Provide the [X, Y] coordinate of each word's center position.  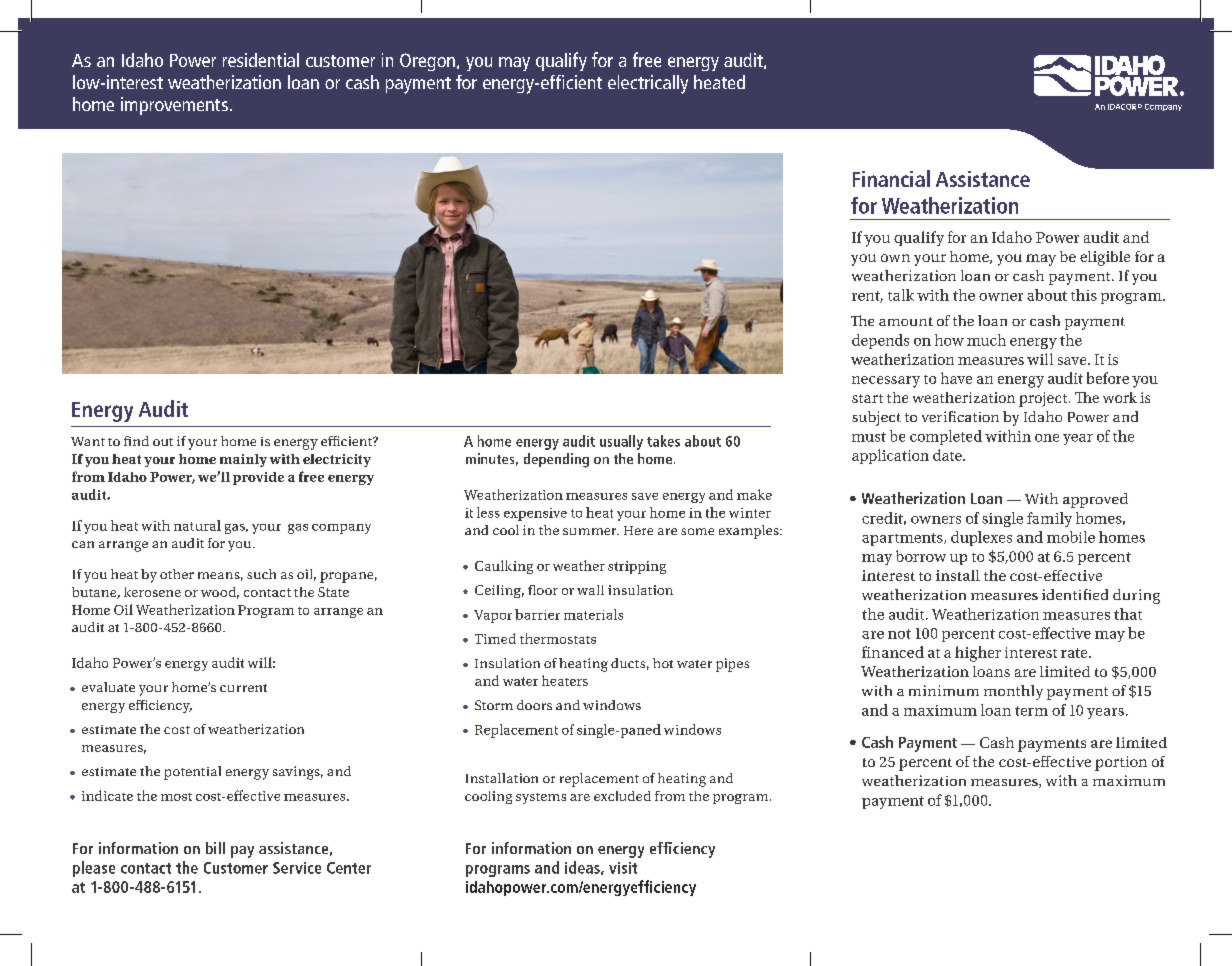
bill [215, 848]
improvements [174, 106]
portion [1121, 763]
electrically [648, 84]
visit [623, 868]
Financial [891, 178]
